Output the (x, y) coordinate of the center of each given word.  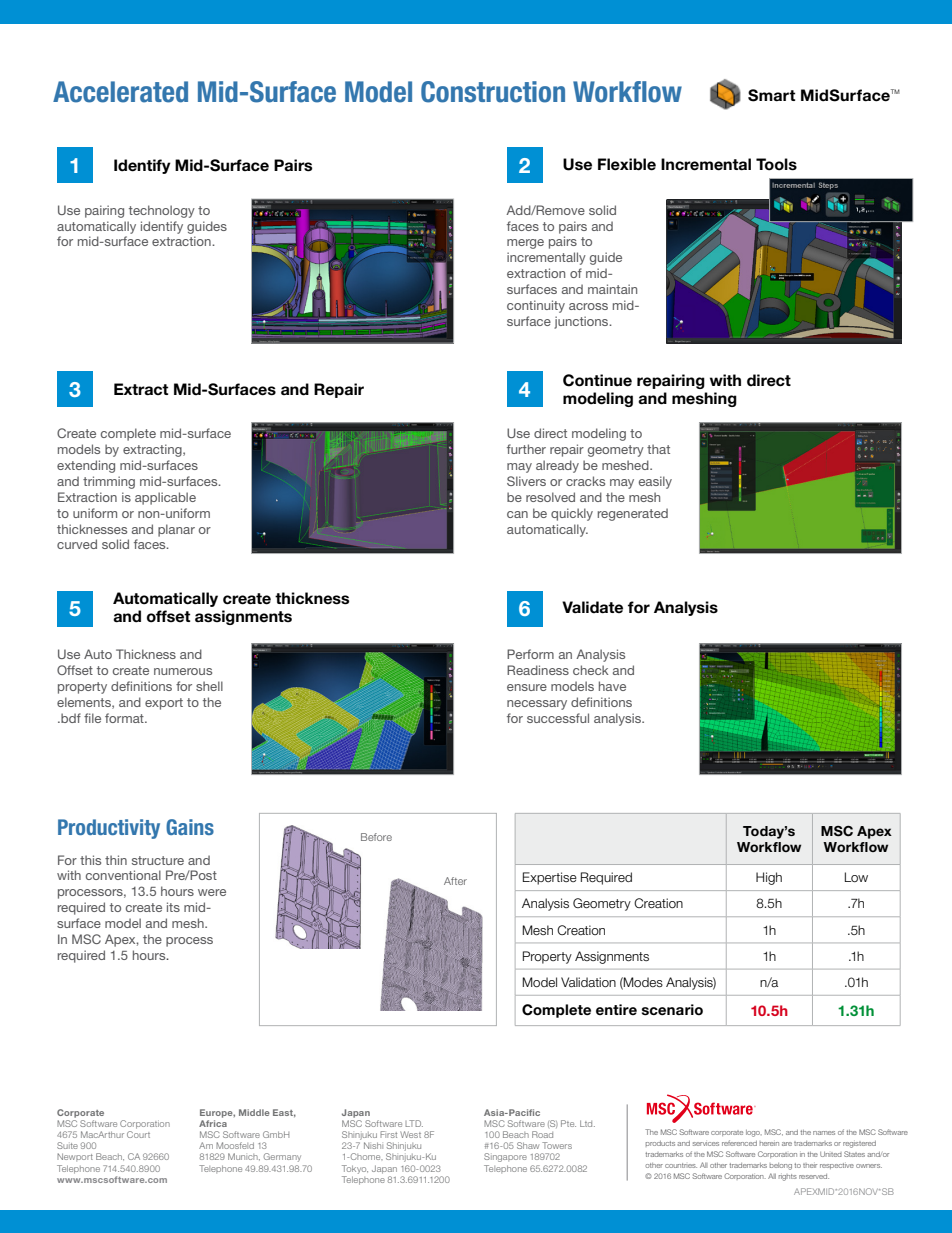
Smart (771, 95)
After (455, 881)
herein (769, 1143)
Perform (530, 654)
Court (138, 1134)
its (173, 907)
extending (86, 466)
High (769, 878)
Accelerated (120, 92)
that (658, 449)
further (526, 449)
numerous (183, 671)
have (612, 686)
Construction (493, 92)
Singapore (505, 1157)
